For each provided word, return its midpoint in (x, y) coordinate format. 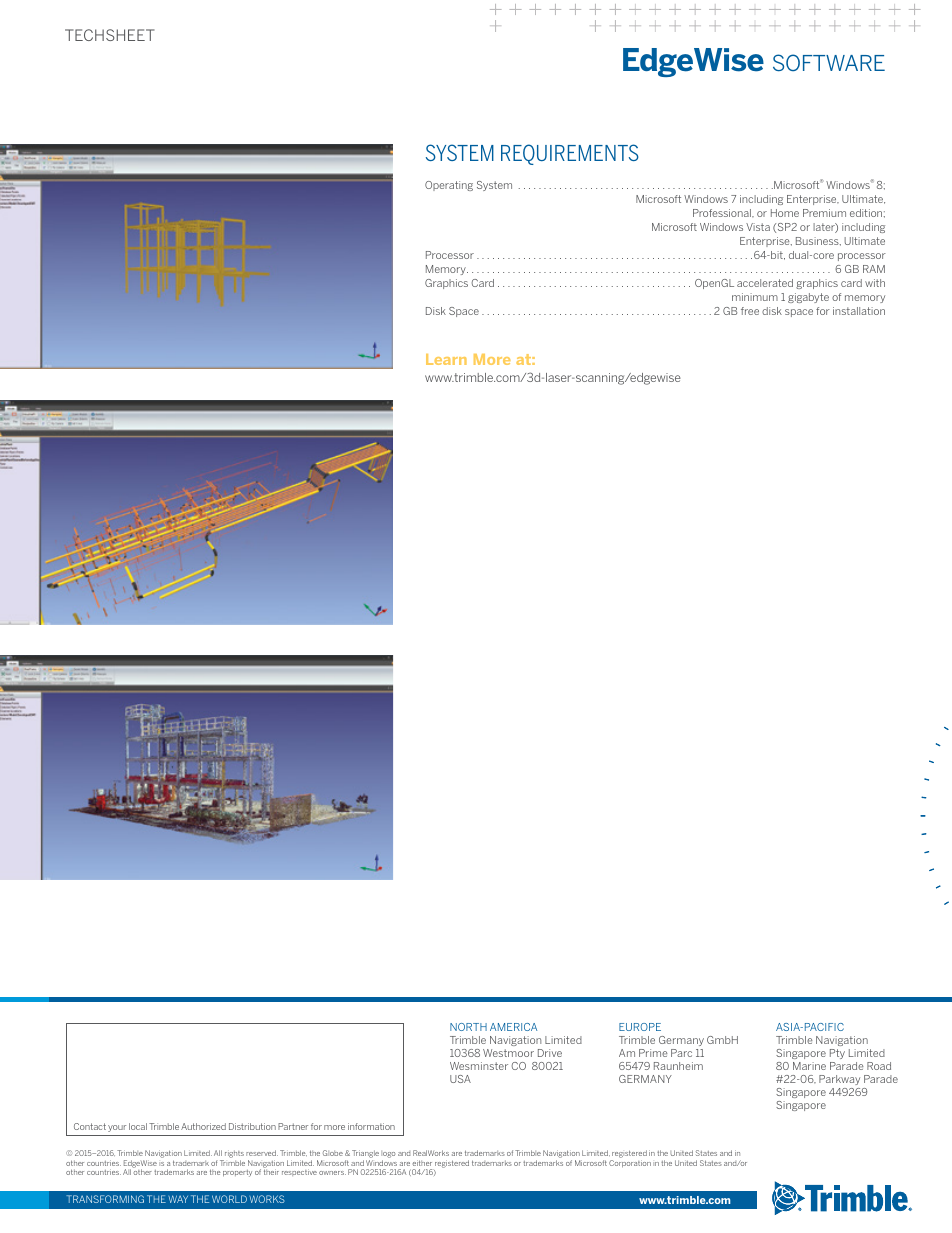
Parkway (839, 1080)
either (422, 1163)
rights (233, 1155)
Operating (449, 186)
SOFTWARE (829, 62)
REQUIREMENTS (570, 154)
